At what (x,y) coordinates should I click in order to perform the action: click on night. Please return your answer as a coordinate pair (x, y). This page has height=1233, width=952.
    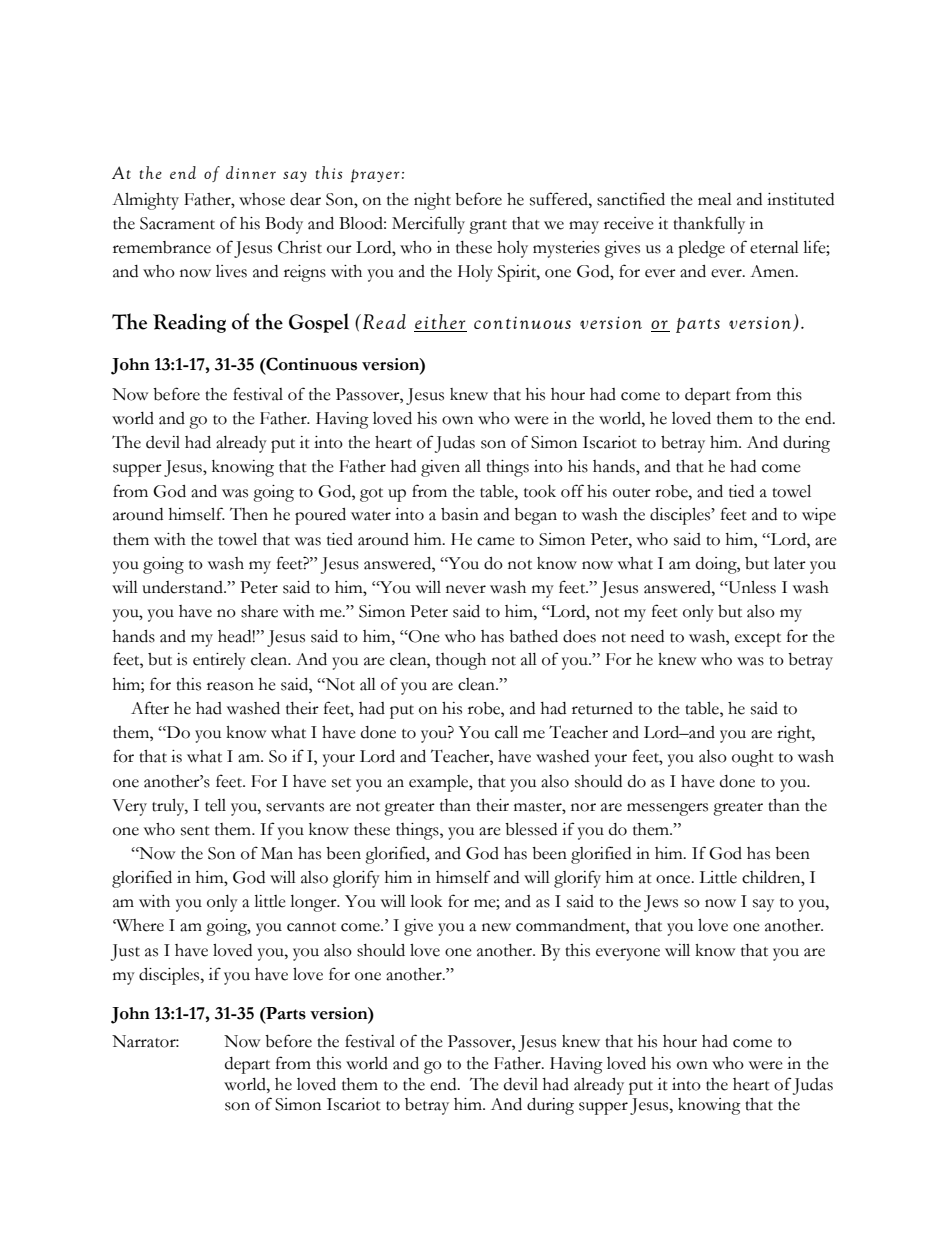
    Looking at the image, I should click on (432, 201).
